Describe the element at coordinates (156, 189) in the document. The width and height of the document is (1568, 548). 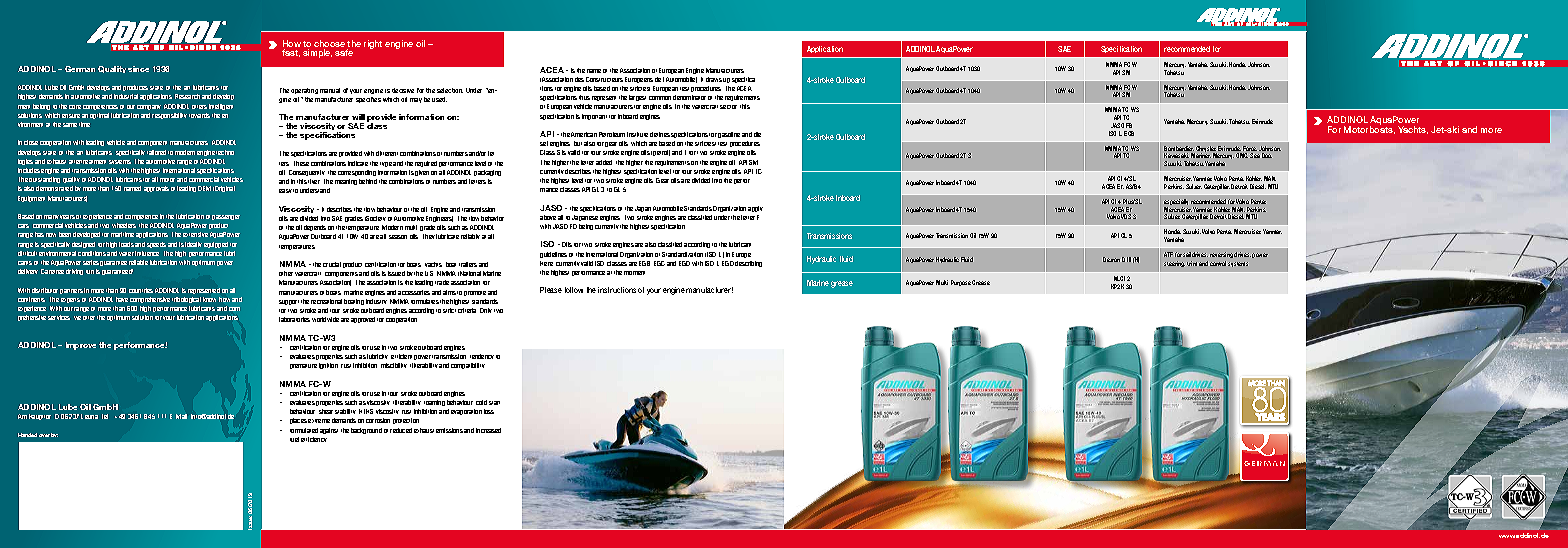
I see `approvals` at that location.
